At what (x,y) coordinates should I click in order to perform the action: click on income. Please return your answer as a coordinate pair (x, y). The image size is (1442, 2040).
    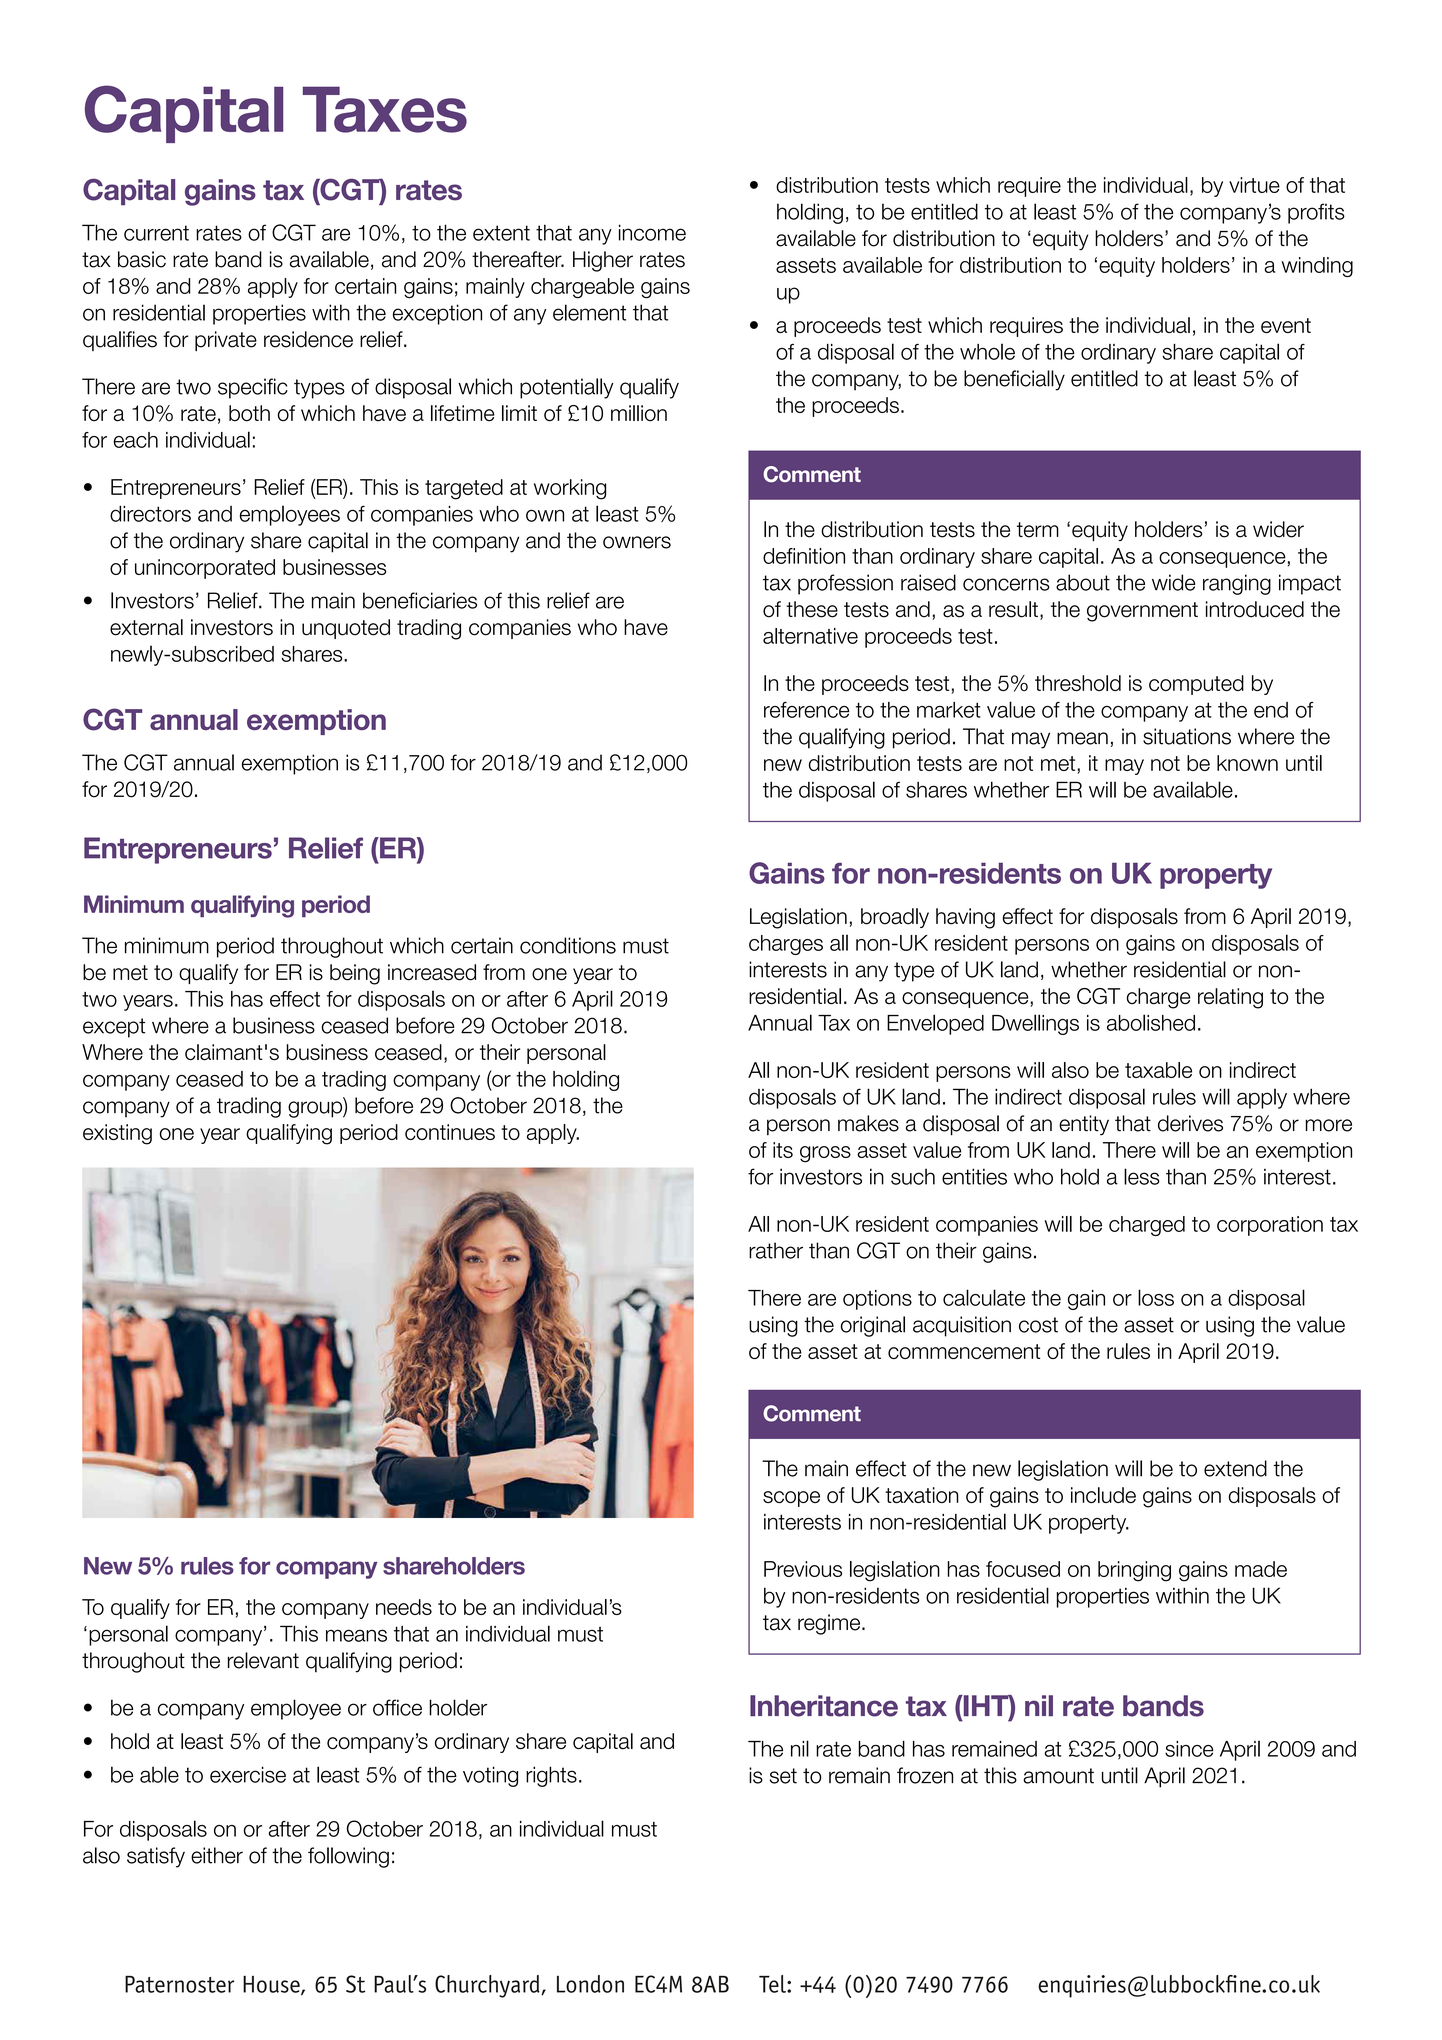
    Looking at the image, I should click on (652, 232).
